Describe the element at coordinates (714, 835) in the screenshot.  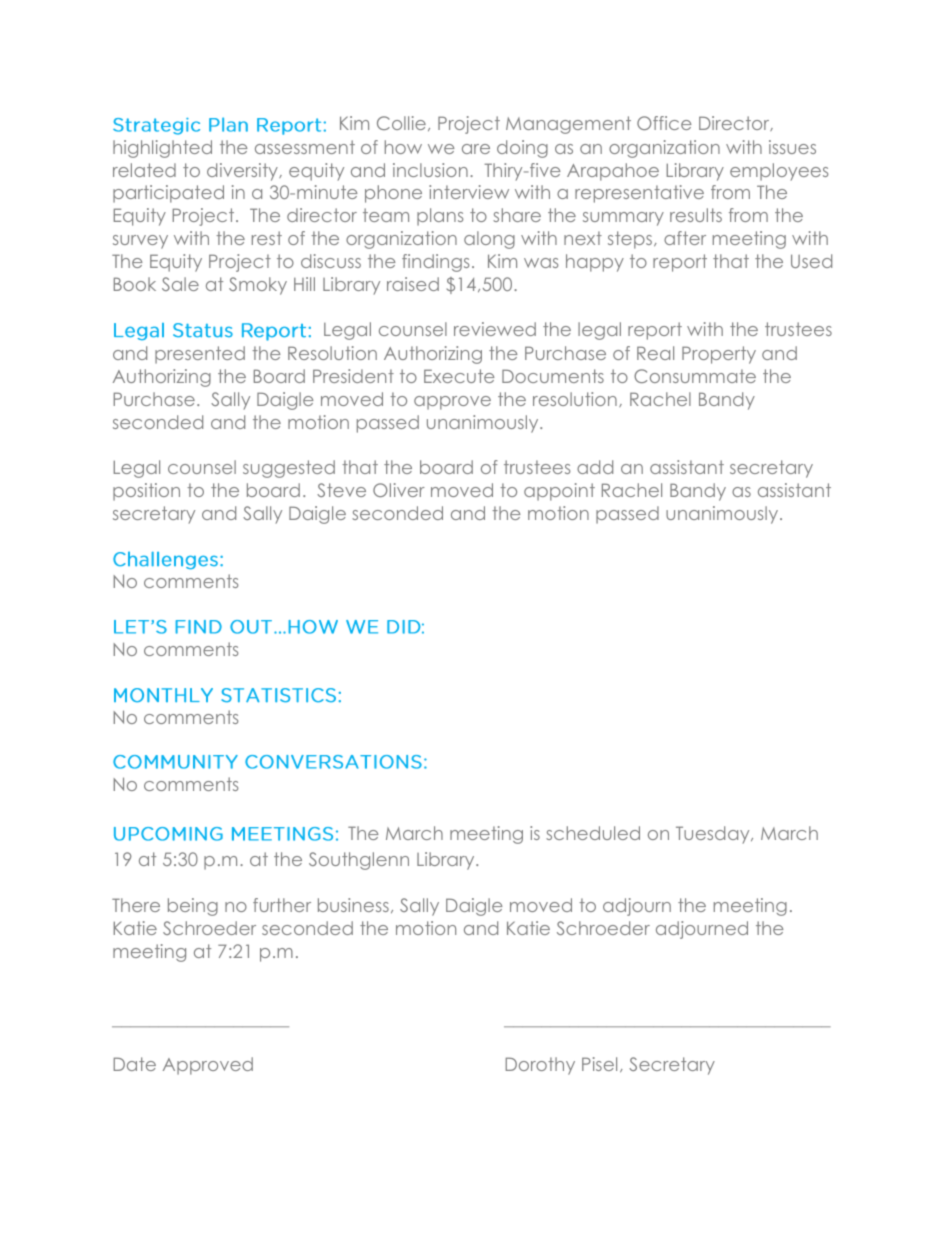
I see `Tuesday` at that location.
